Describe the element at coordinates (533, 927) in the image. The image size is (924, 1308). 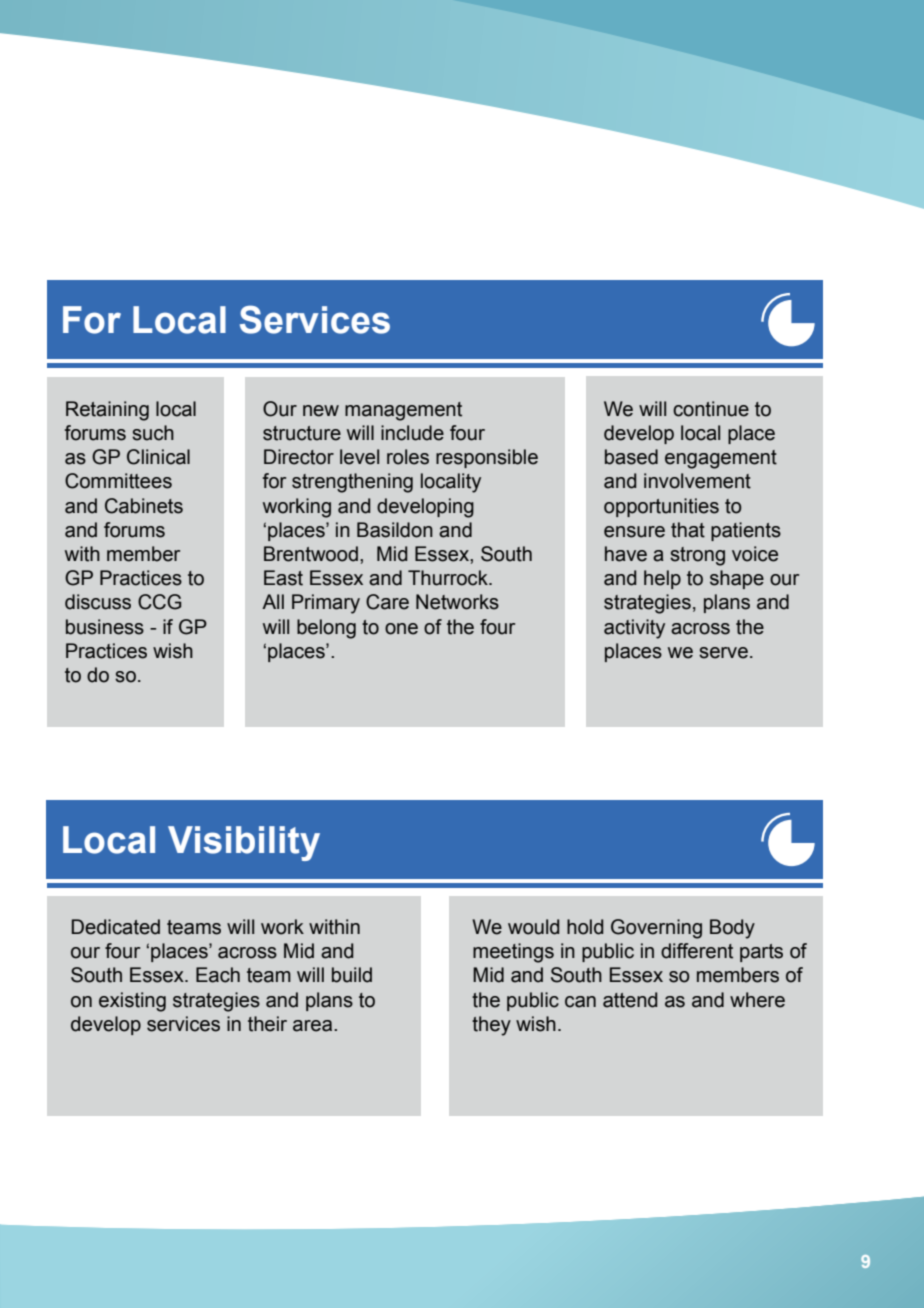
I see `would` at that location.
